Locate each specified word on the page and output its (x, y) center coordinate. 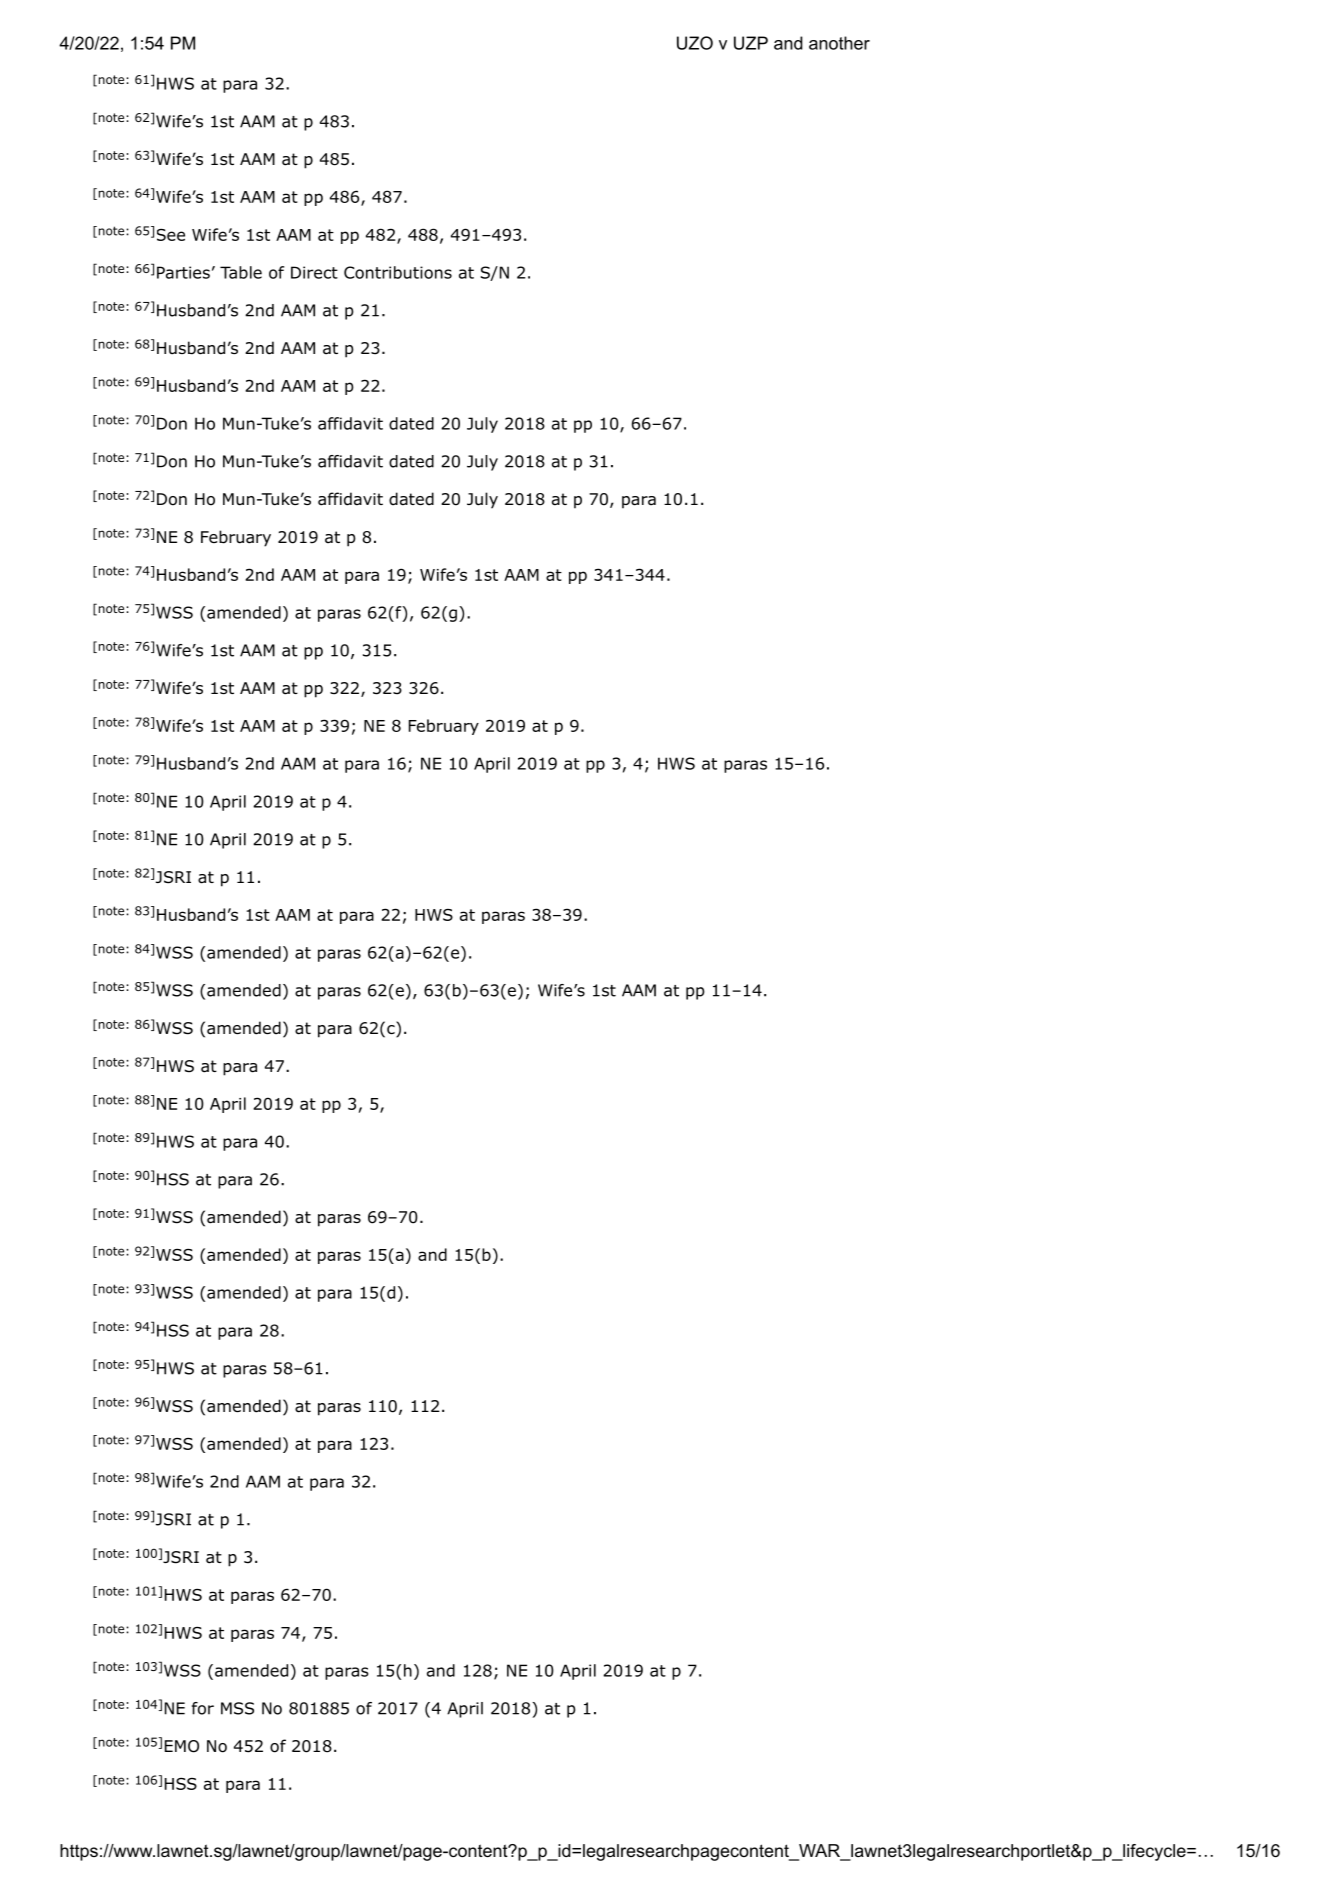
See (171, 235)
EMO (182, 1746)
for (203, 1708)
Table (241, 272)
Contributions (398, 272)
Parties (183, 272)
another (839, 43)
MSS (237, 1708)
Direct (314, 272)
